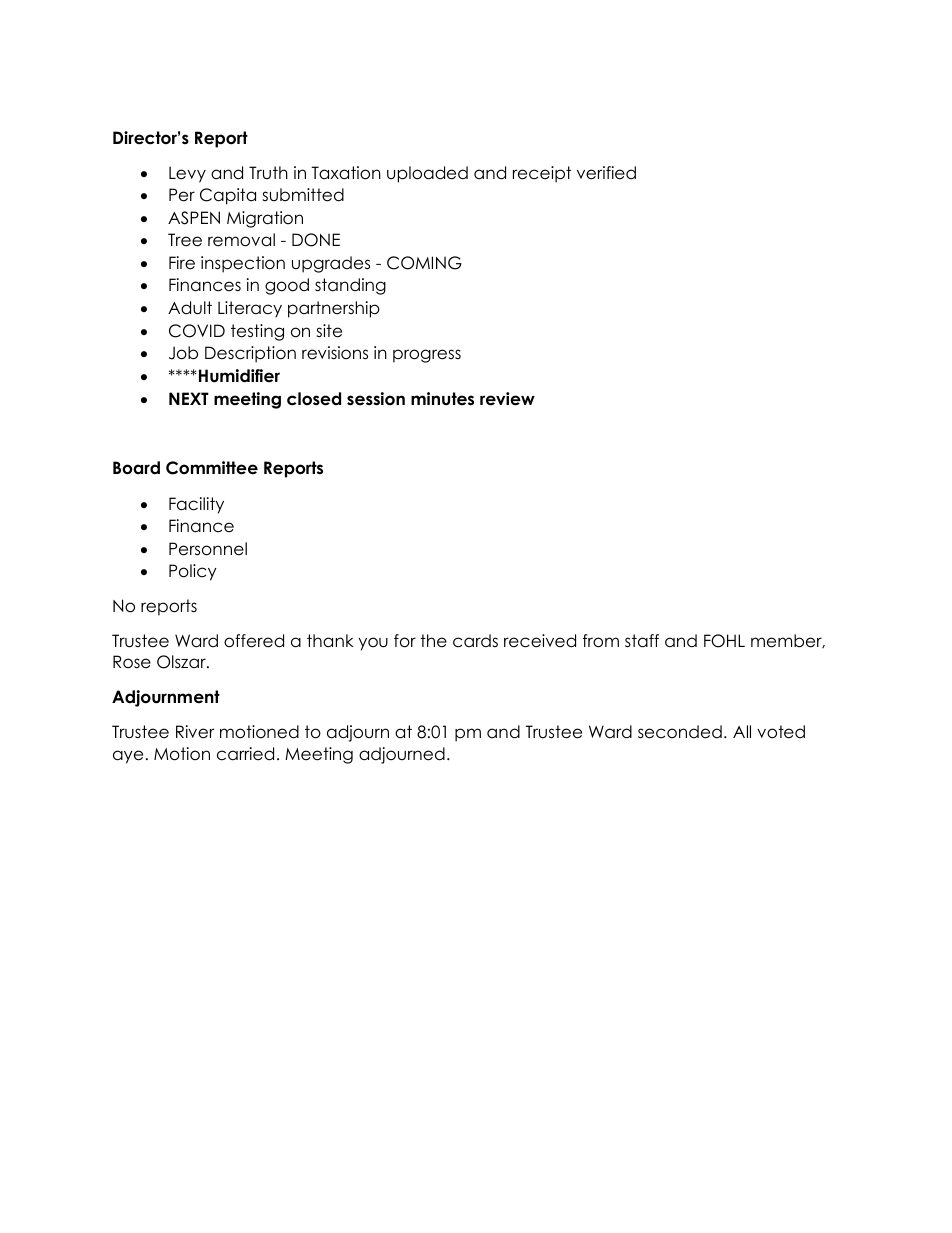 The image size is (952, 1233). Describe the element at coordinates (680, 732) in the screenshot. I see `seconded` at that location.
